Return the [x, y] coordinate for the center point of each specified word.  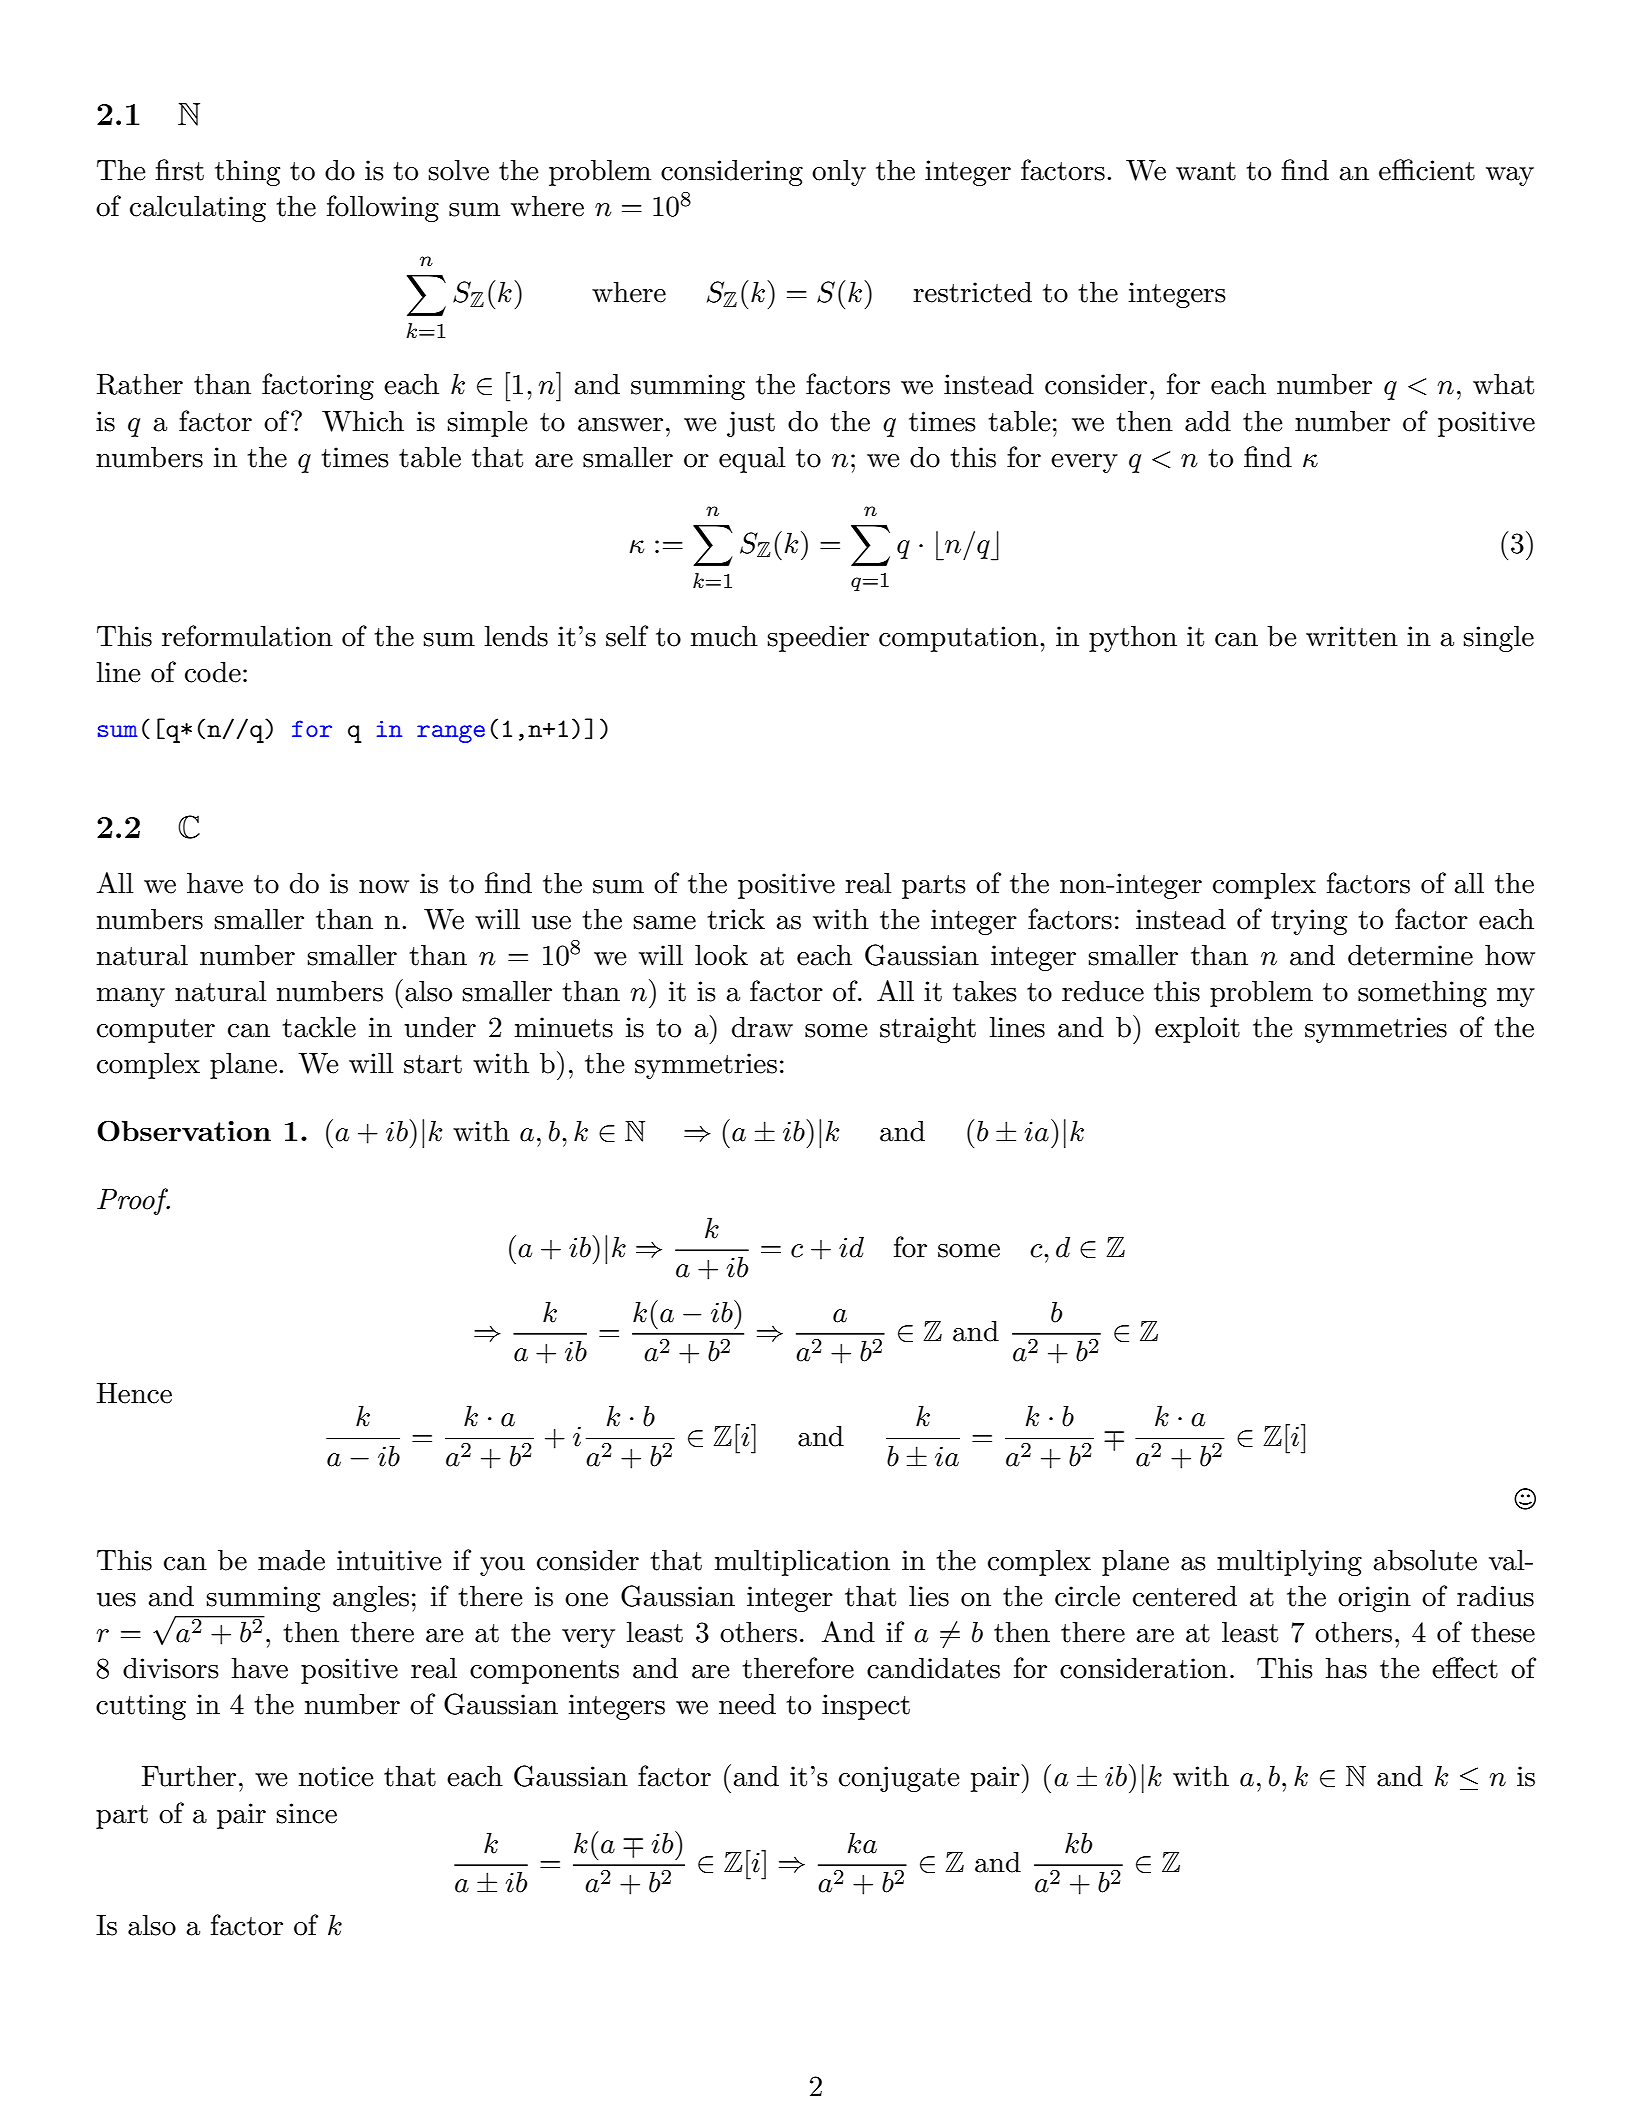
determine [1410, 955]
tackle [319, 1027]
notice [336, 1776]
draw [762, 1027]
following [383, 208]
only [839, 173]
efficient [1427, 170]
